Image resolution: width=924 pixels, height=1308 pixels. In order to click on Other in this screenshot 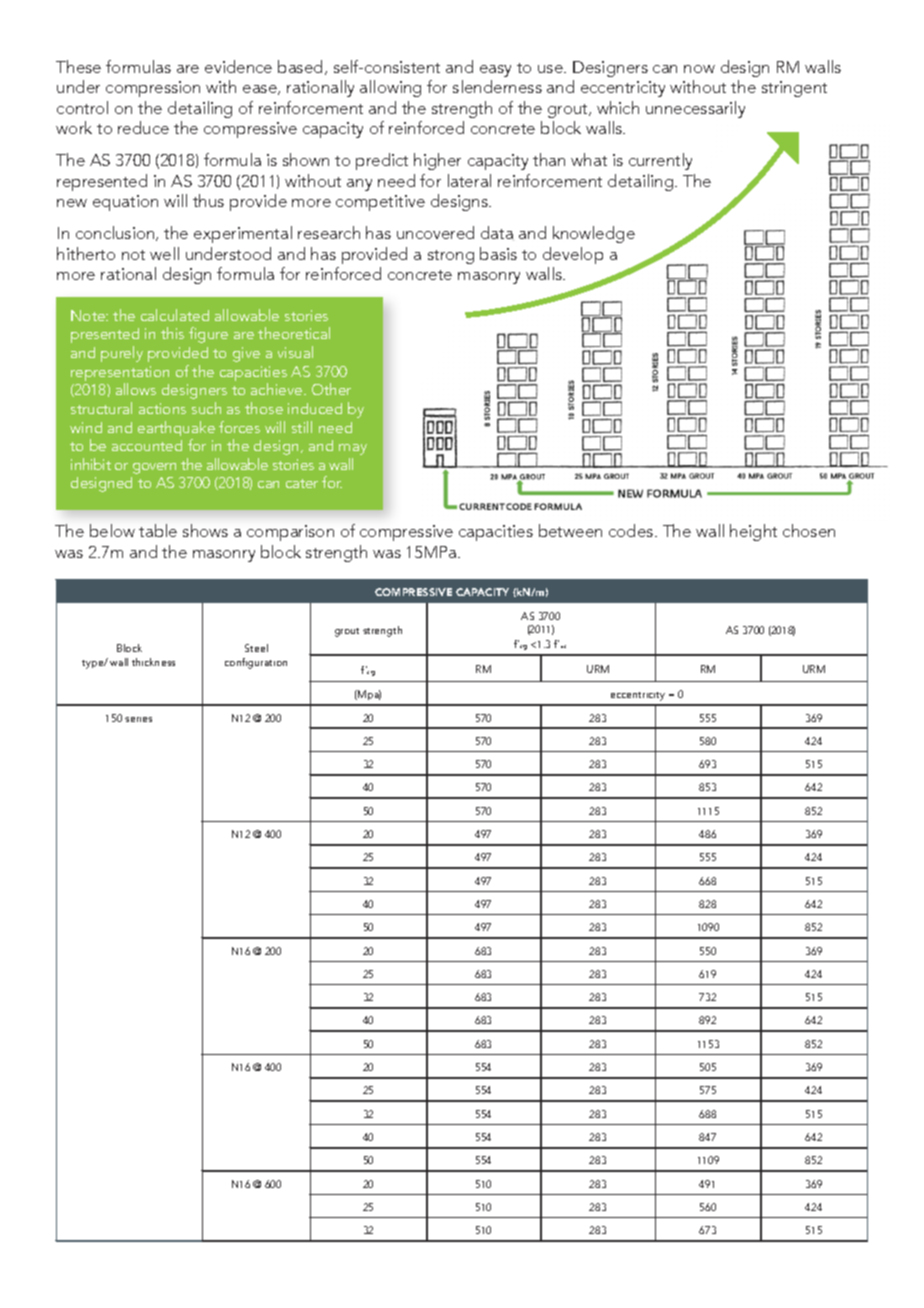, I will do `click(331, 389)`.
